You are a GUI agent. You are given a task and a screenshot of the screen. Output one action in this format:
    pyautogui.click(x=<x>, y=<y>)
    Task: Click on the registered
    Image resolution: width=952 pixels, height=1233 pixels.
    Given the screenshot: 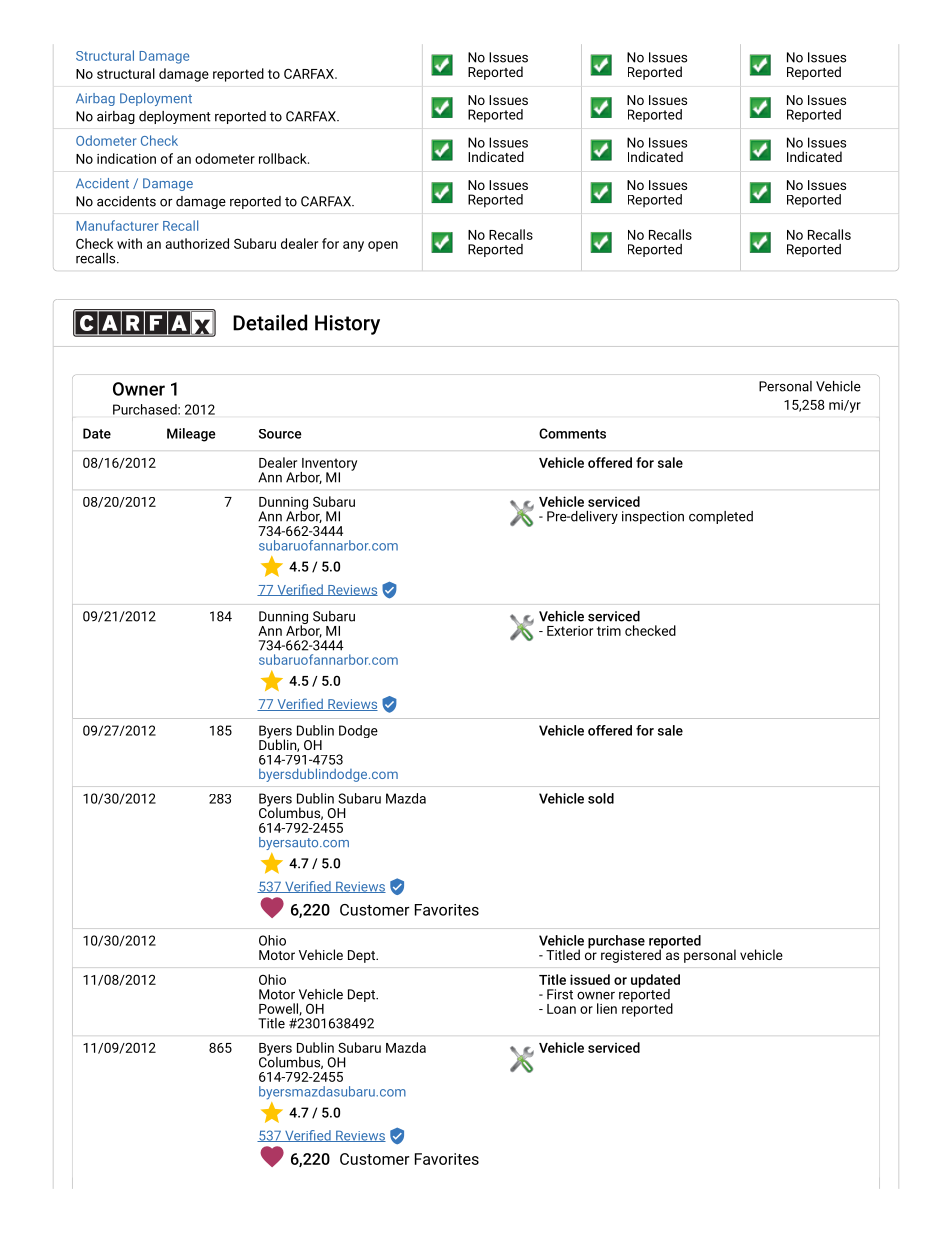 What is the action you would take?
    pyautogui.click(x=632, y=955)
